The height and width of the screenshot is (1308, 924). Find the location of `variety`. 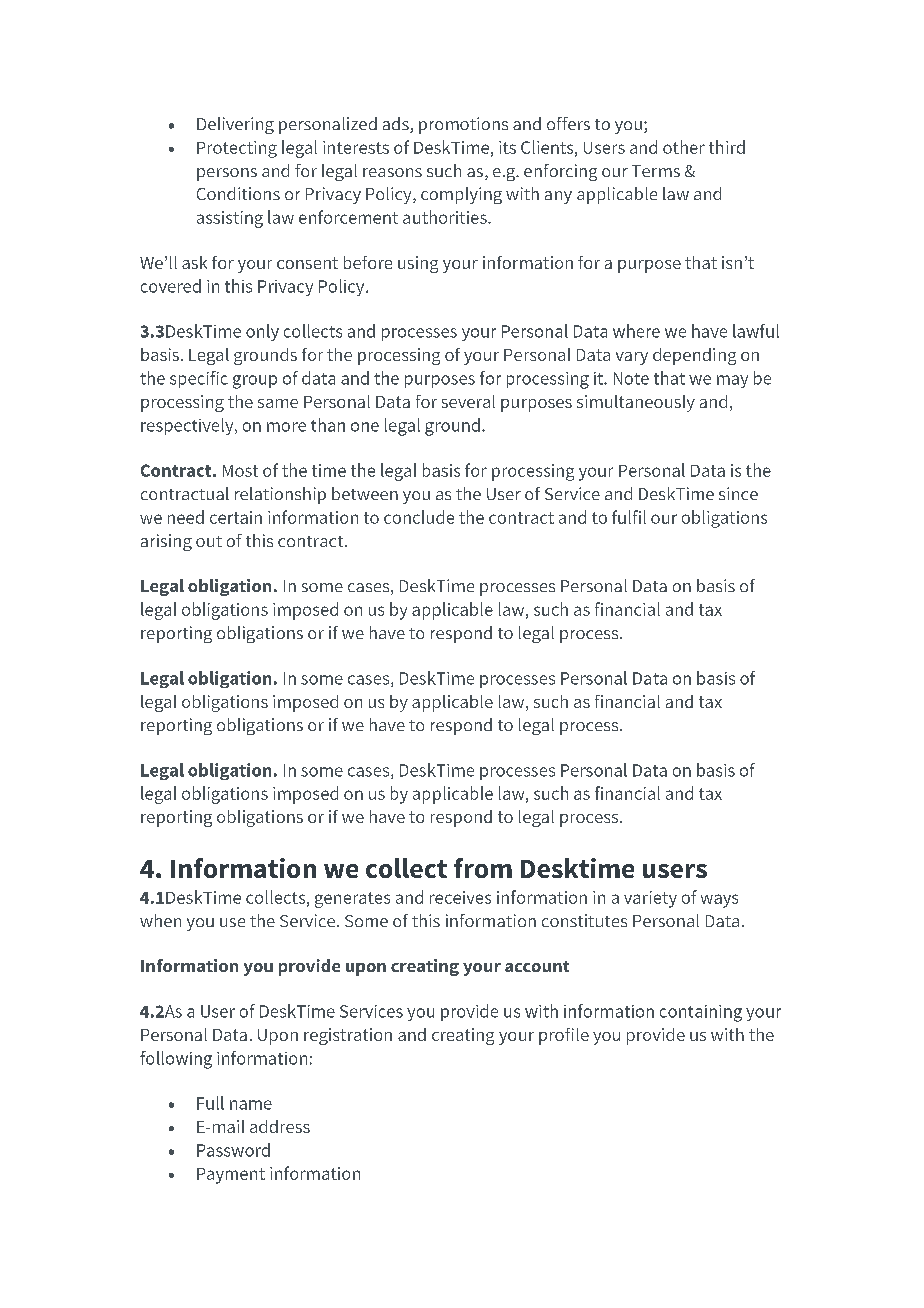

variety is located at coordinates (650, 899).
